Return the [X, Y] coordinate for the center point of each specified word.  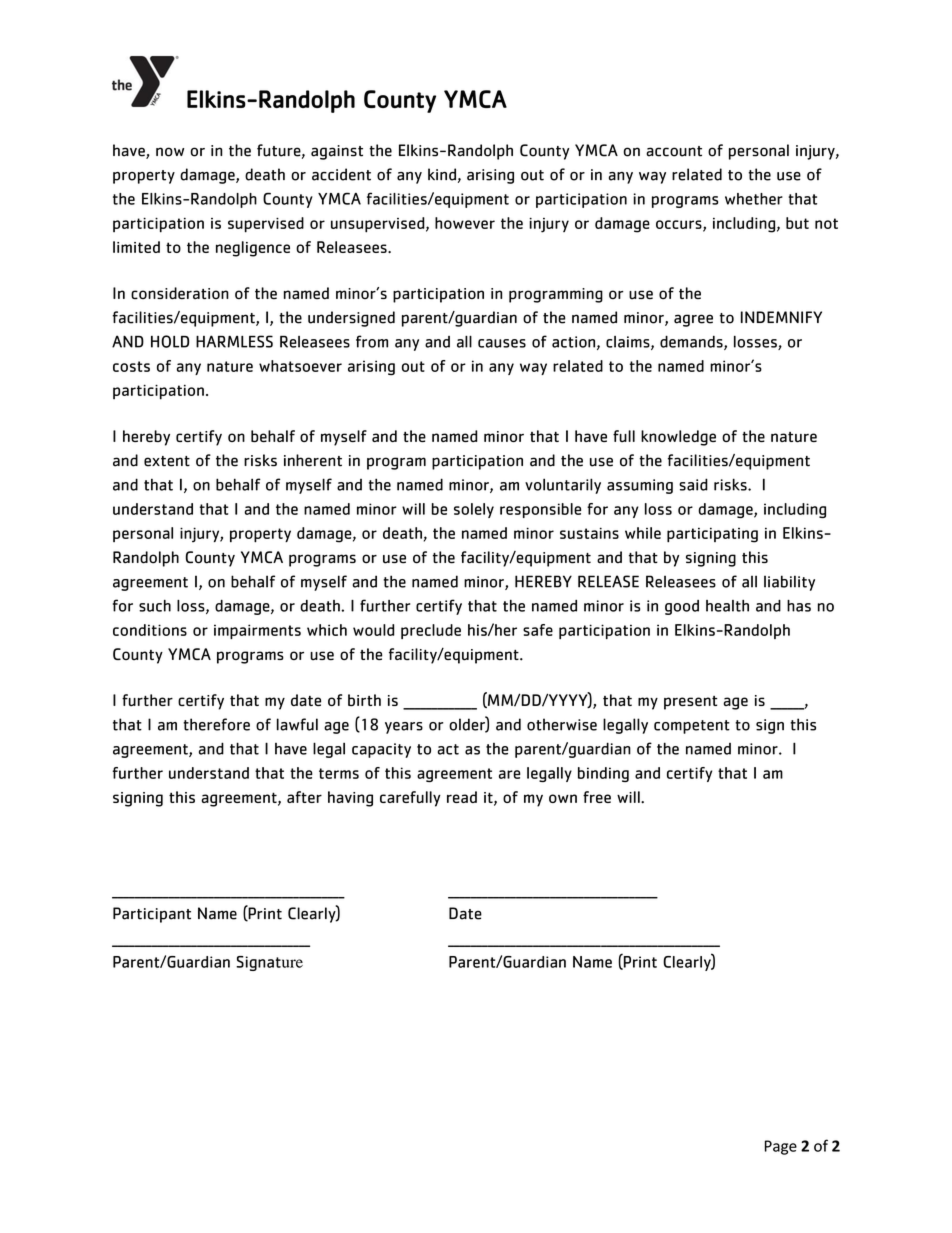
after [304, 797]
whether [754, 199]
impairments [257, 631]
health [727, 606]
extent [167, 461]
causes [502, 343]
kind [442, 174]
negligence [253, 249]
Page [781, 1147]
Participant [152, 915]
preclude [431, 631]
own [563, 798]
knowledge [678, 438]
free [597, 797]
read [462, 797]
